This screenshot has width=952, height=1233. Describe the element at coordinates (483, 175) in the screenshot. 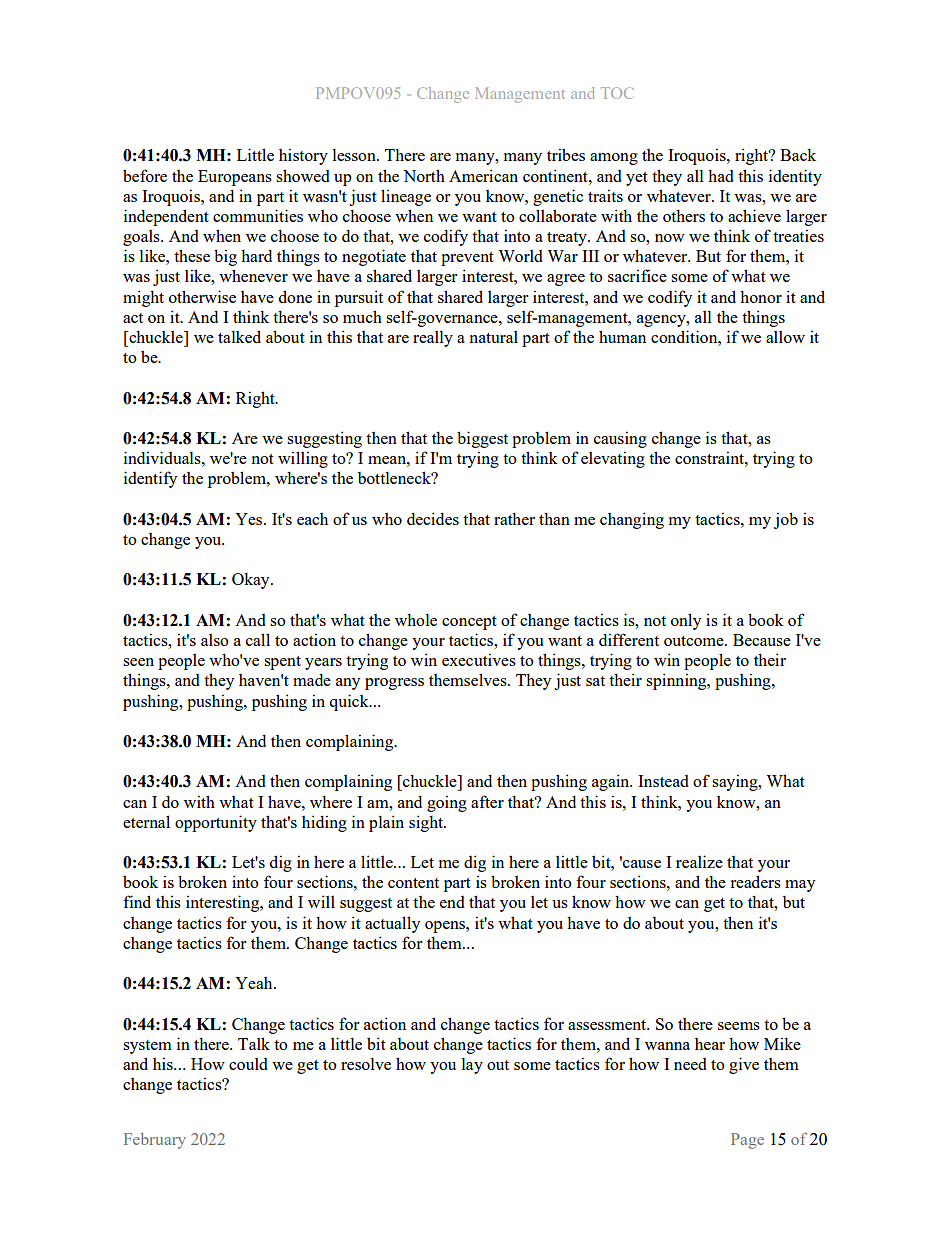

I see `American` at that location.
